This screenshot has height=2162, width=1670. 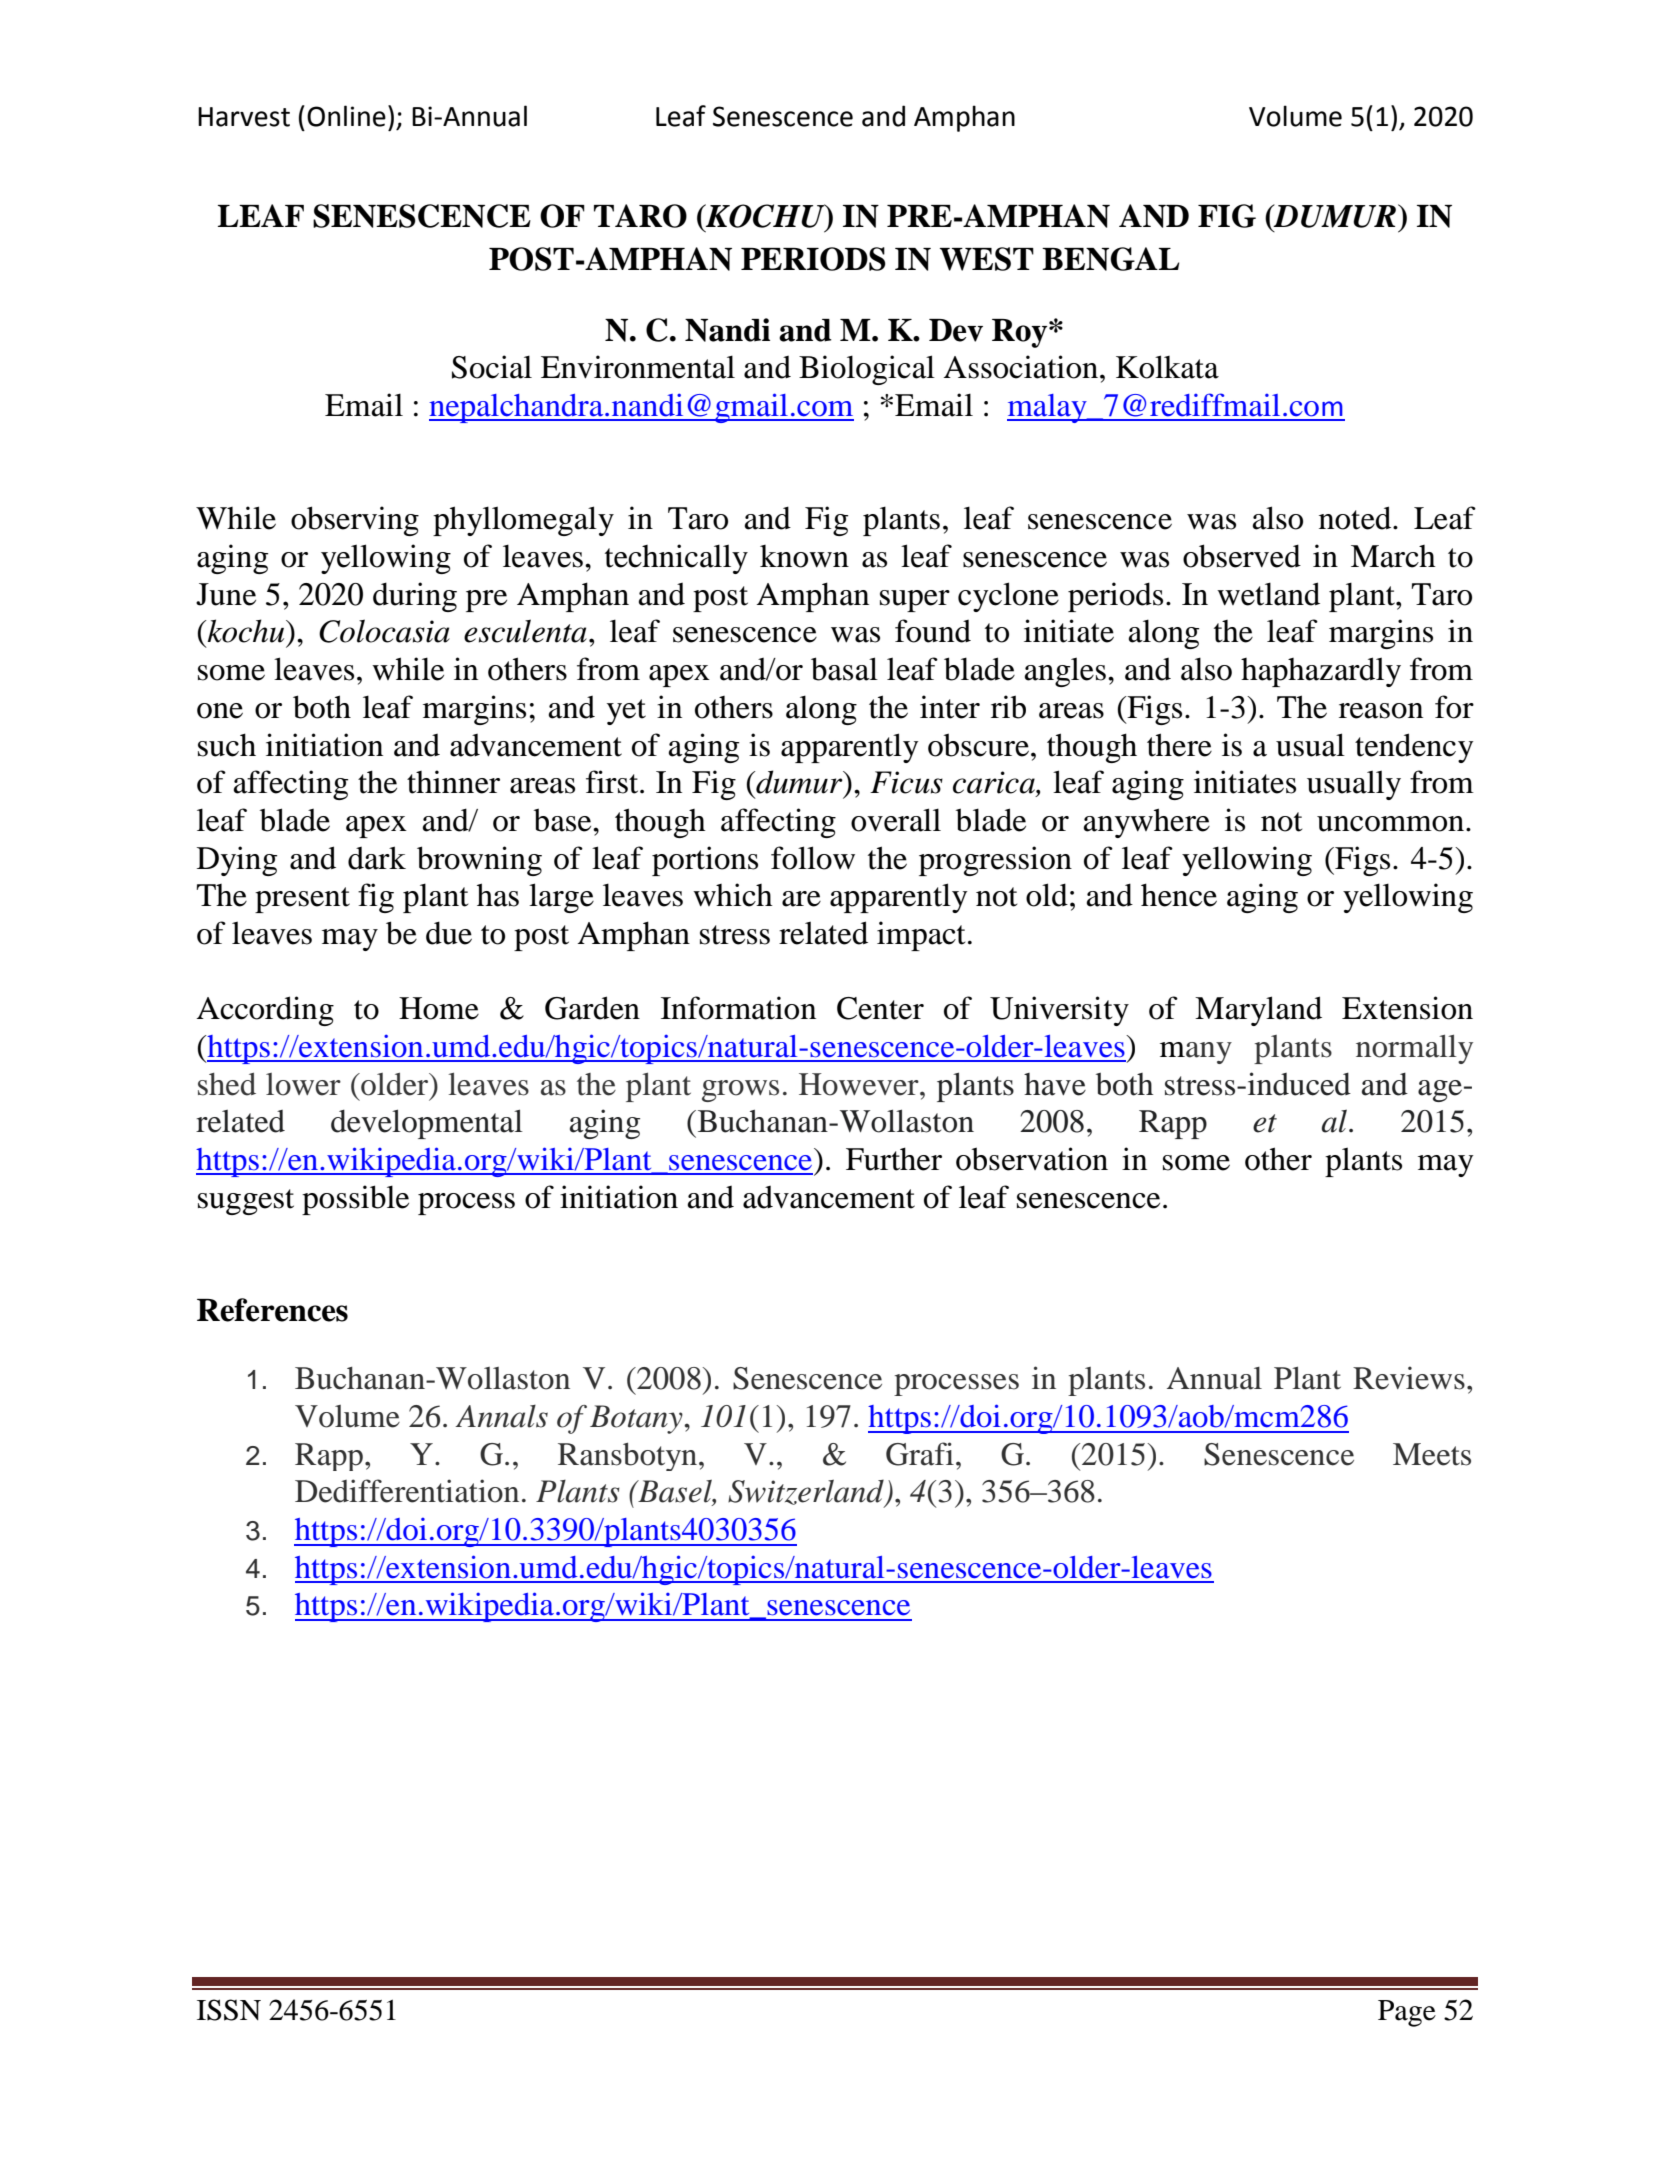 What do you see at coordinates (501, 1416) in the screenshot?
I see `Annals` at bounding box center [501, 1416].
